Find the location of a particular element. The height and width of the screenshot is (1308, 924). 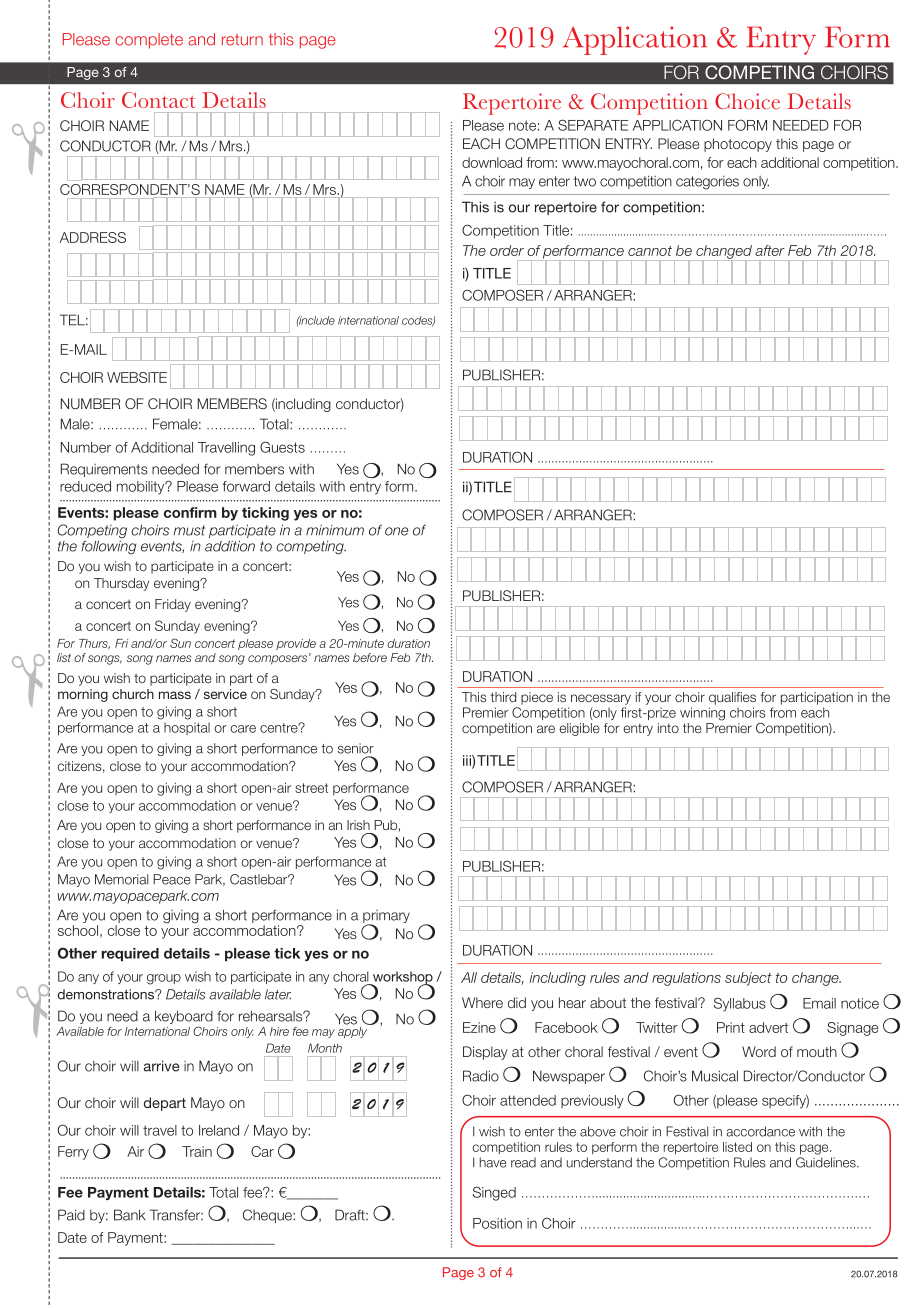

Singed is located at coordinates (494, 1193).
